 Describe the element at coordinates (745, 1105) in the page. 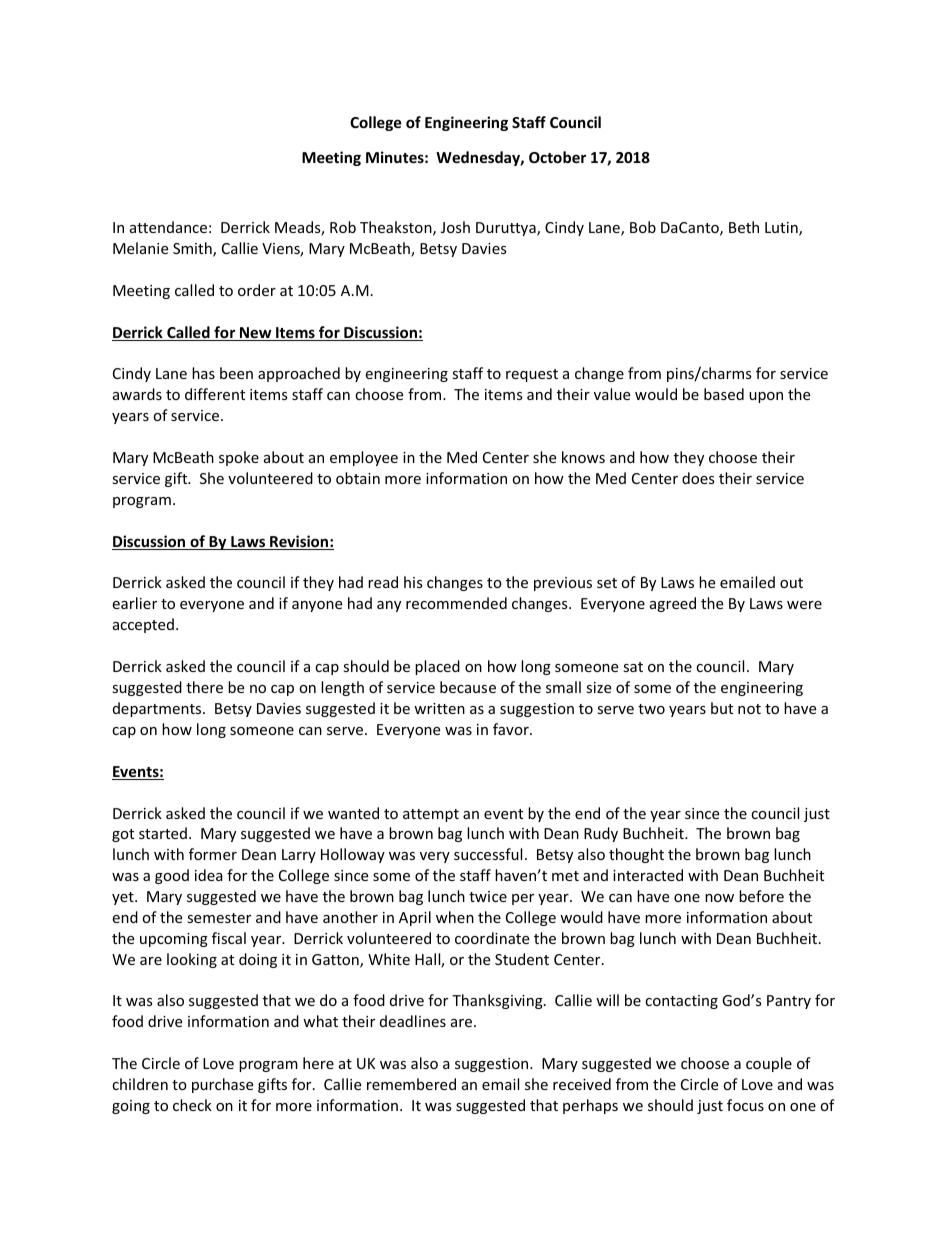

I see `focus` at that location.
